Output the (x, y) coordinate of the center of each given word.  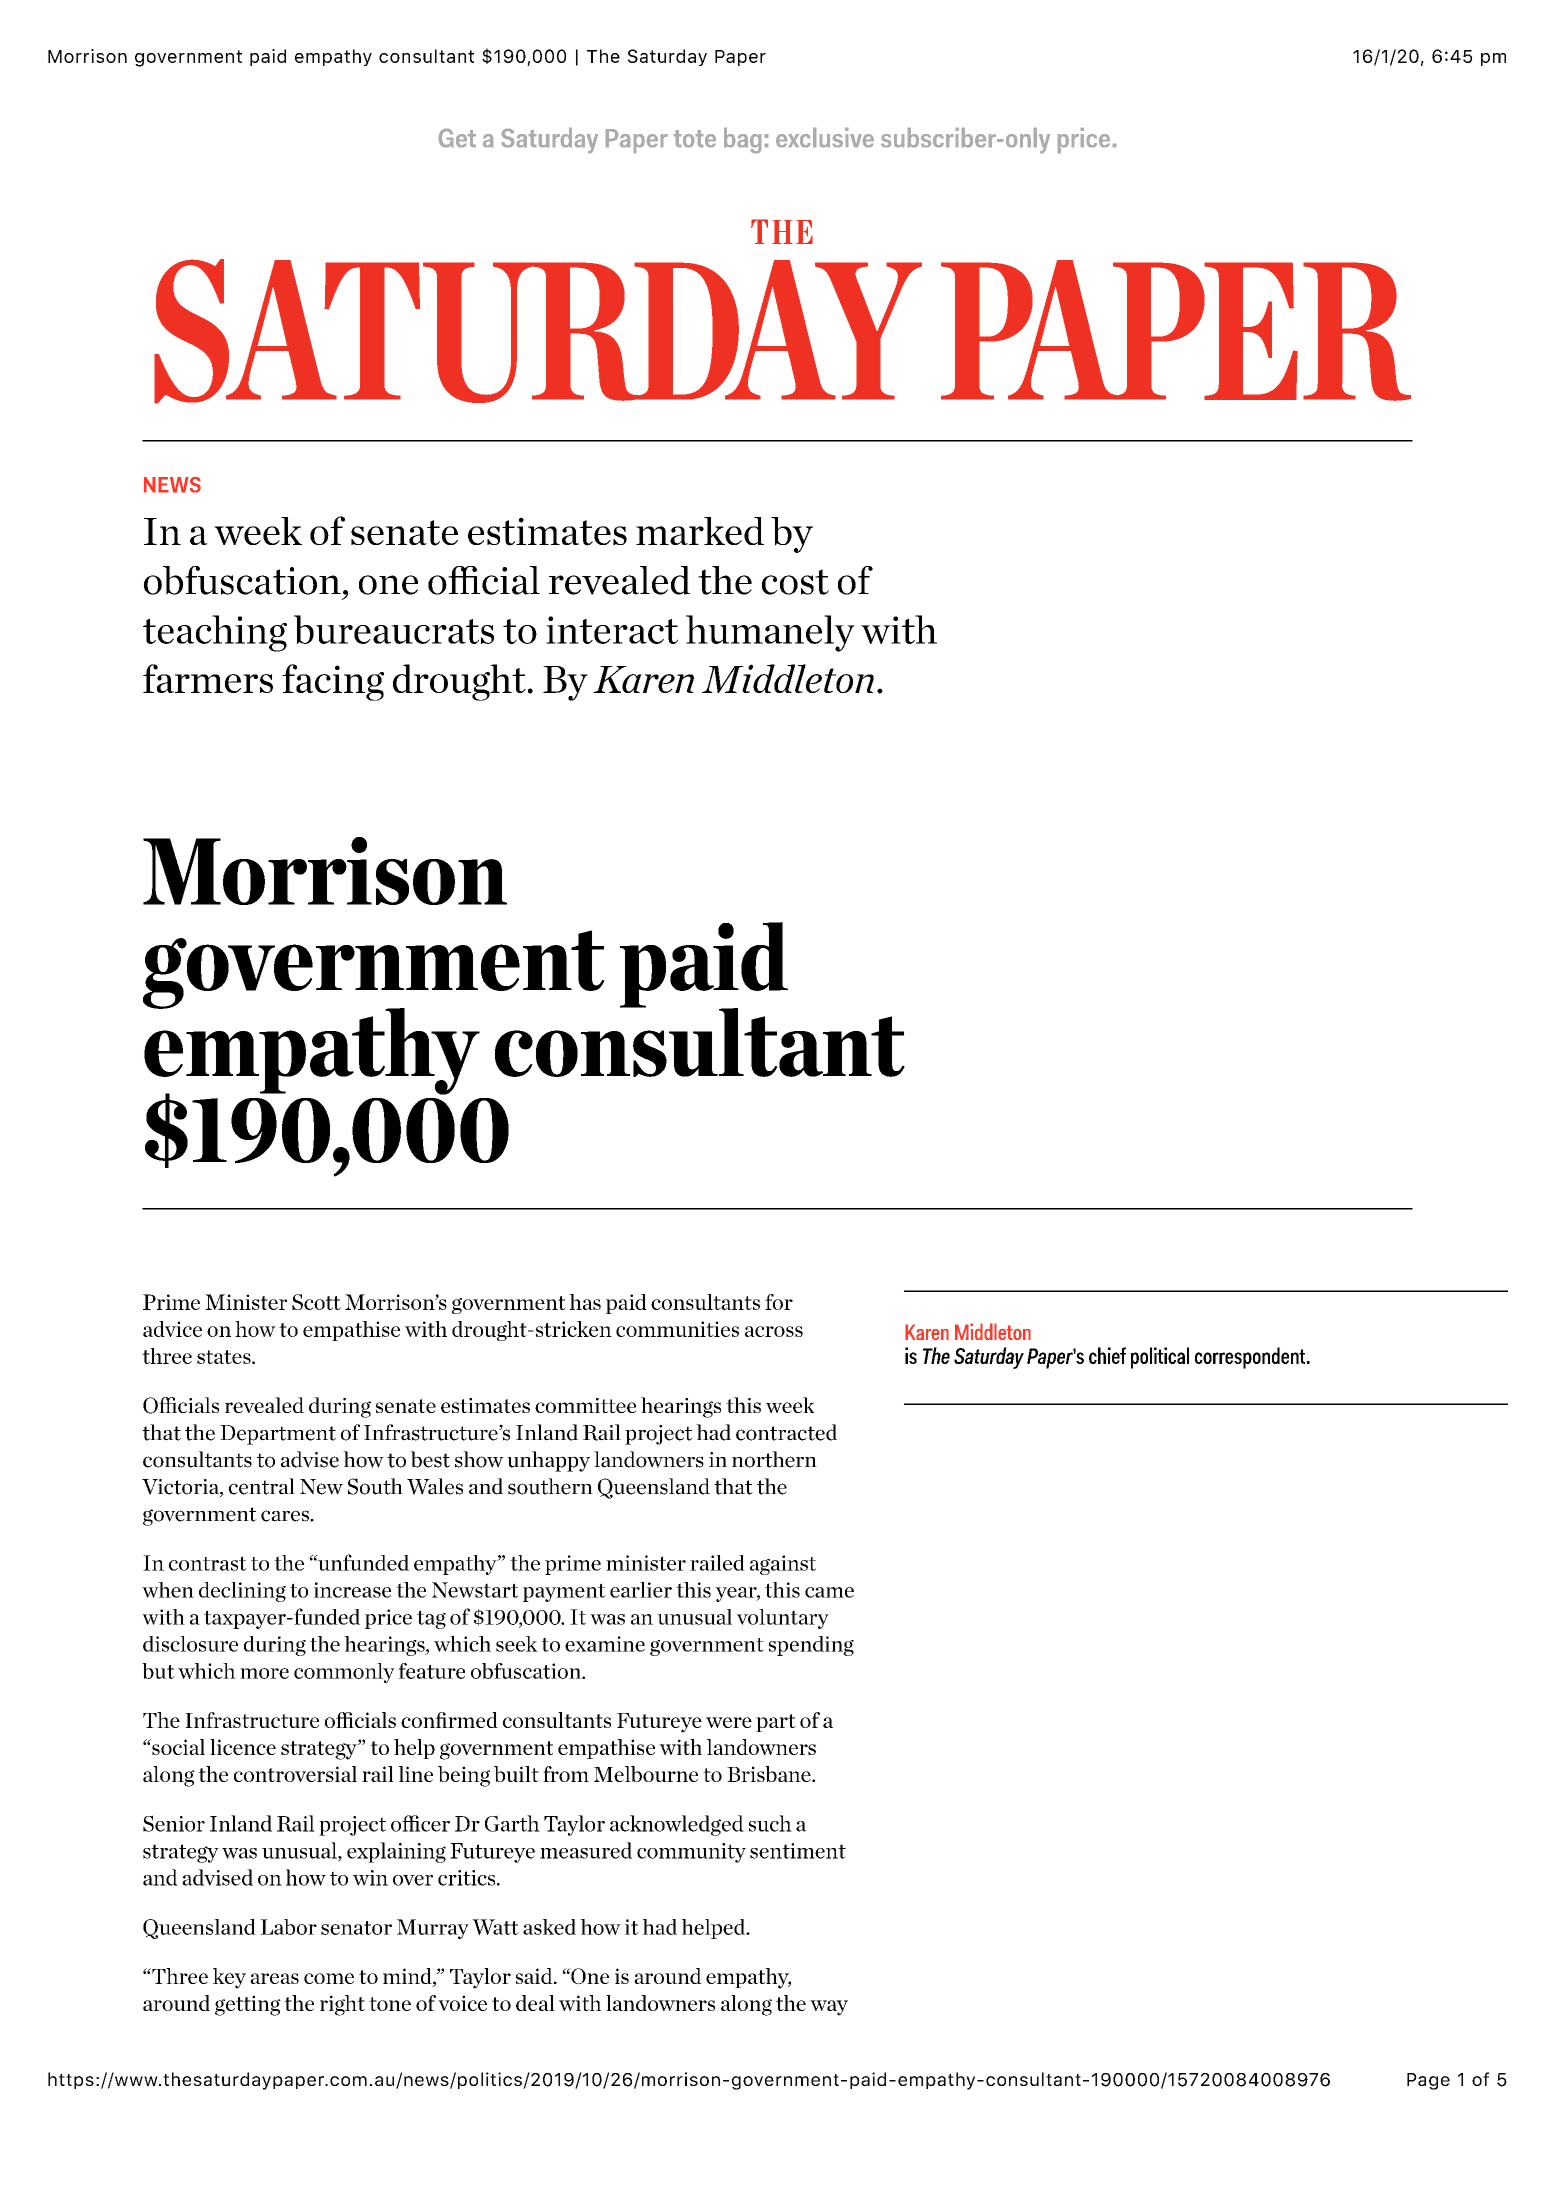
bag (742, 140)
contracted (786, 1432)
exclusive (825, 137)
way (829, 2008)
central (262, 1486)
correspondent (1251, 1358)
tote (695, 138)
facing (333, 682)
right (342, 2005)
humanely (770, 633)
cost (795, 582)
